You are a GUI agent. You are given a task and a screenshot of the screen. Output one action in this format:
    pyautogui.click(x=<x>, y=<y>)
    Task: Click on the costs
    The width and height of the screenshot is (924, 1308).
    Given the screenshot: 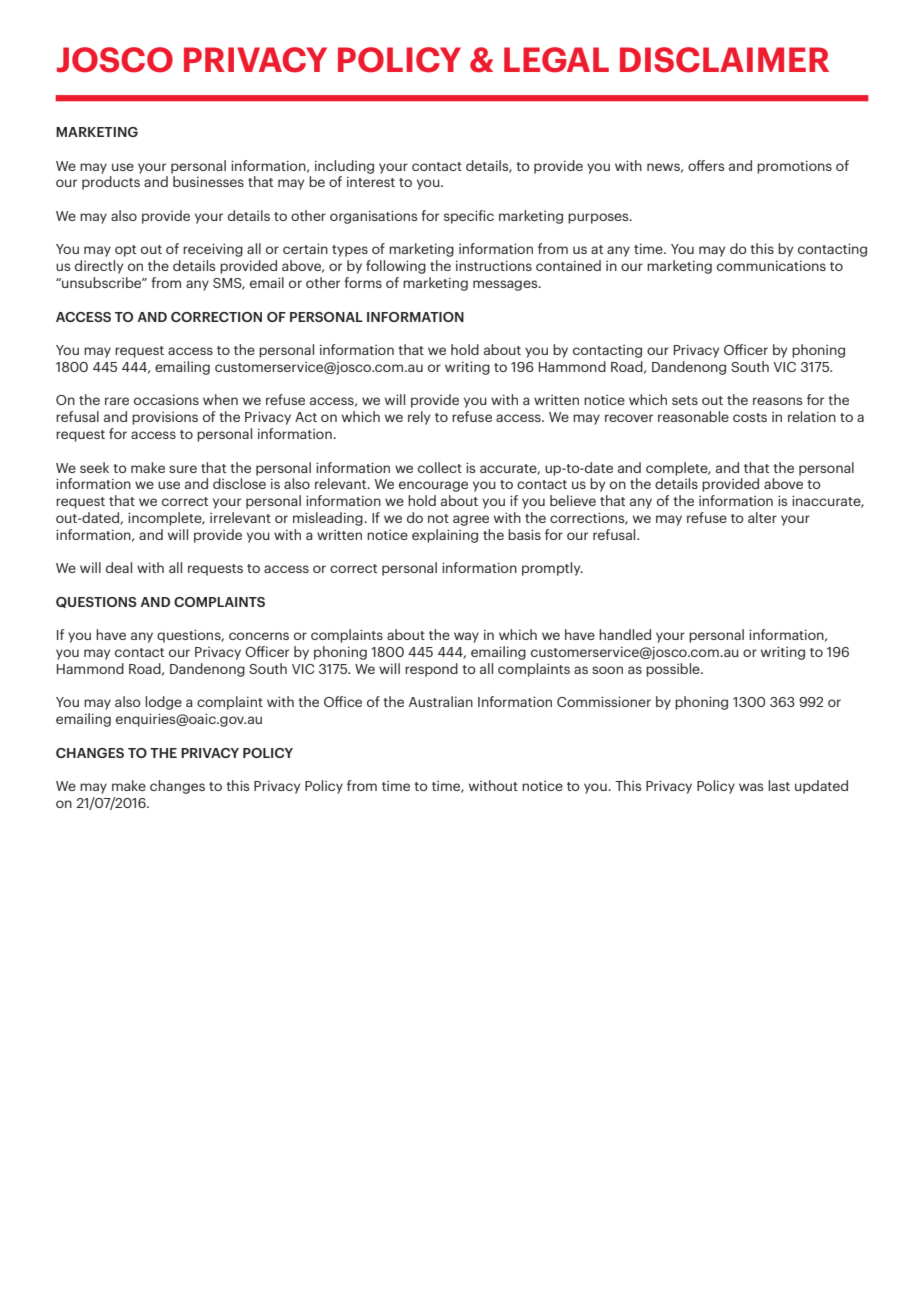 What is the action you would take?
    pyautogui.click(x=750, y=417)
